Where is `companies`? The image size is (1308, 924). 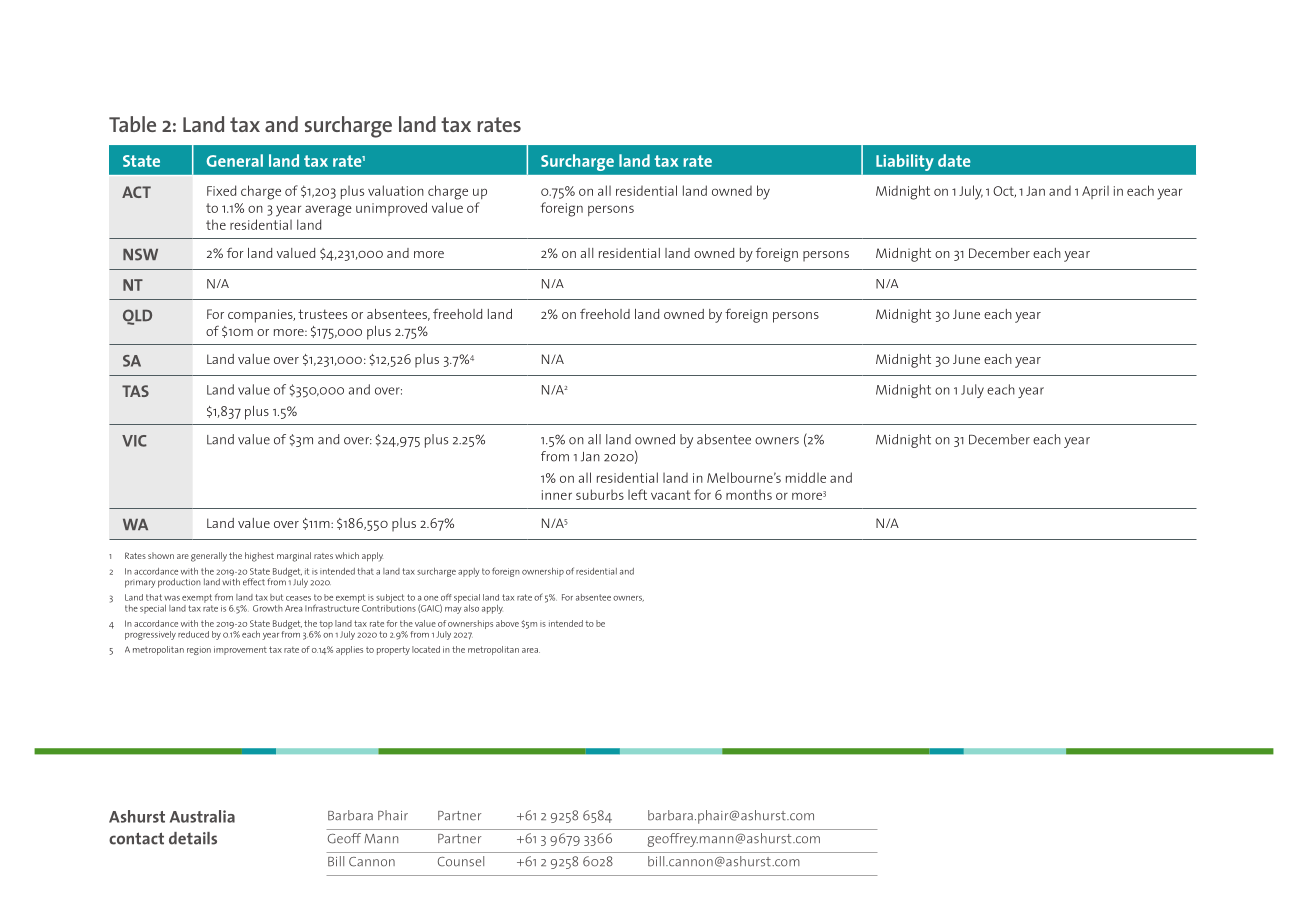
companies is located at coordinates (261, 316).
